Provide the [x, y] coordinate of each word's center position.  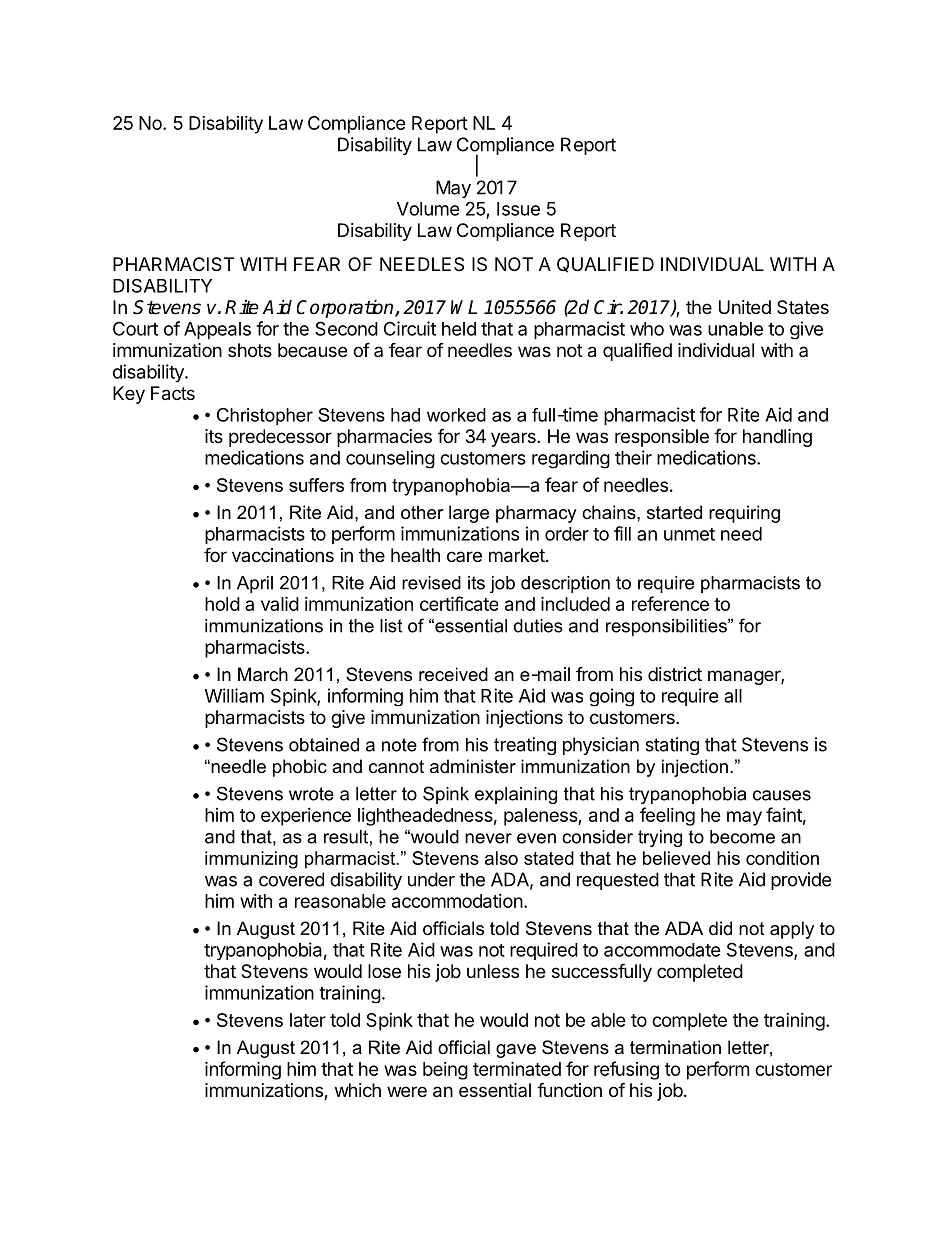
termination [675, 1047]
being [445, 1071]
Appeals [217, 330]
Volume [428, 209]
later [308, 1020]
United [745, 307]
